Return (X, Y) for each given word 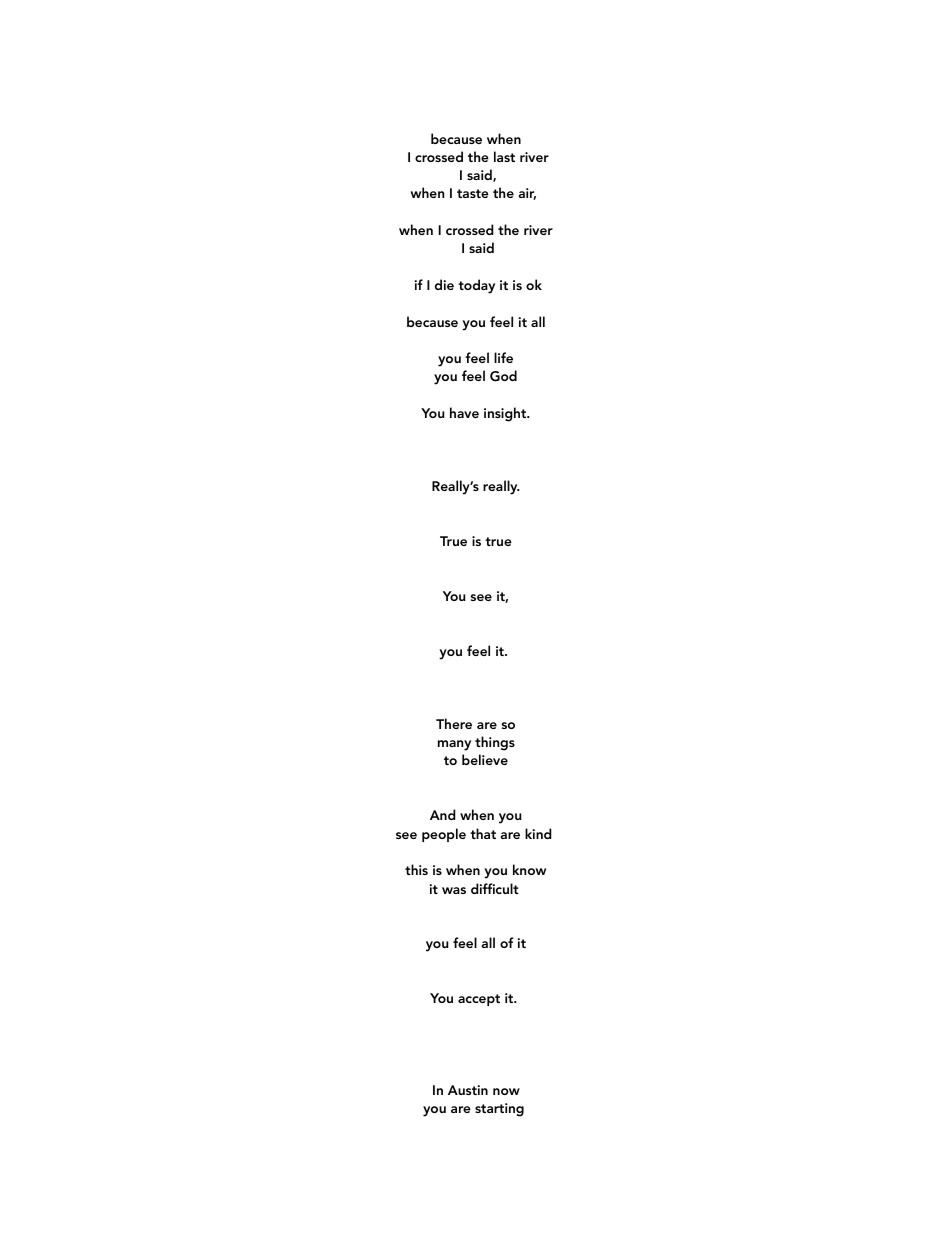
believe (485, 759)
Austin (468, 1090)
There (454, 723)
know (529, 869)
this (416, 869)
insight (506, 414)
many (454, 745)
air (527, 194)
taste (473, 193)
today (476, 286)
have (464, 412)
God (503, 376)
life (503, 357)
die (444, 284)
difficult (495, 888)
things (495, 743)
